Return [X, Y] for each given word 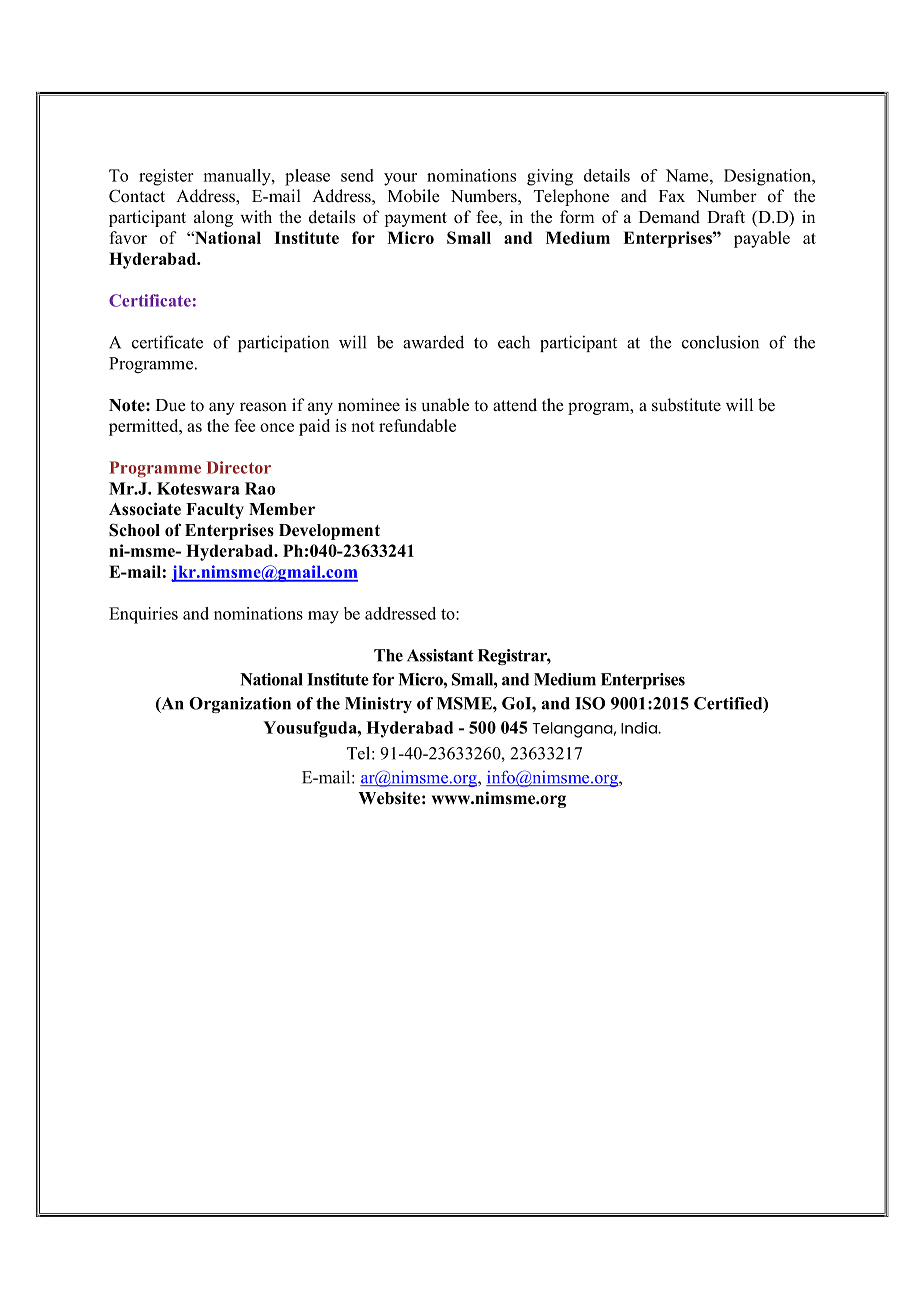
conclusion [720, 342]
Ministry [378, 705]
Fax [672, 196]
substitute [686, 405]
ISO [590, 703]
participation [283, 343]
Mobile [414, 196]
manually [238, 177]
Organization [240, 705]
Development [329, 532]
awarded [433, 342]
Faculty [215, 511]
